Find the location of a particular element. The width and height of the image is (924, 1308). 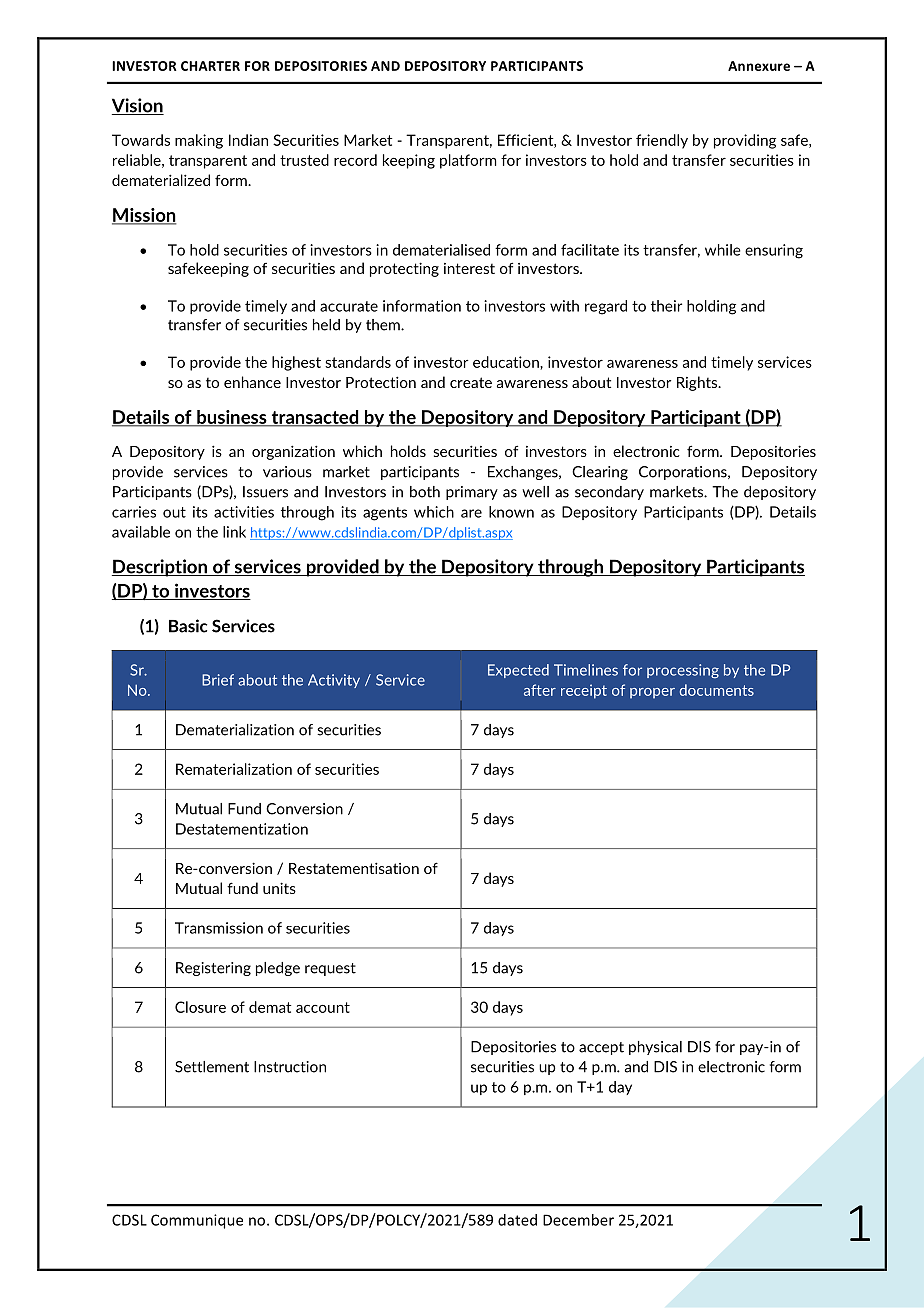

CHARTER is located at coordinates (210, 66).
